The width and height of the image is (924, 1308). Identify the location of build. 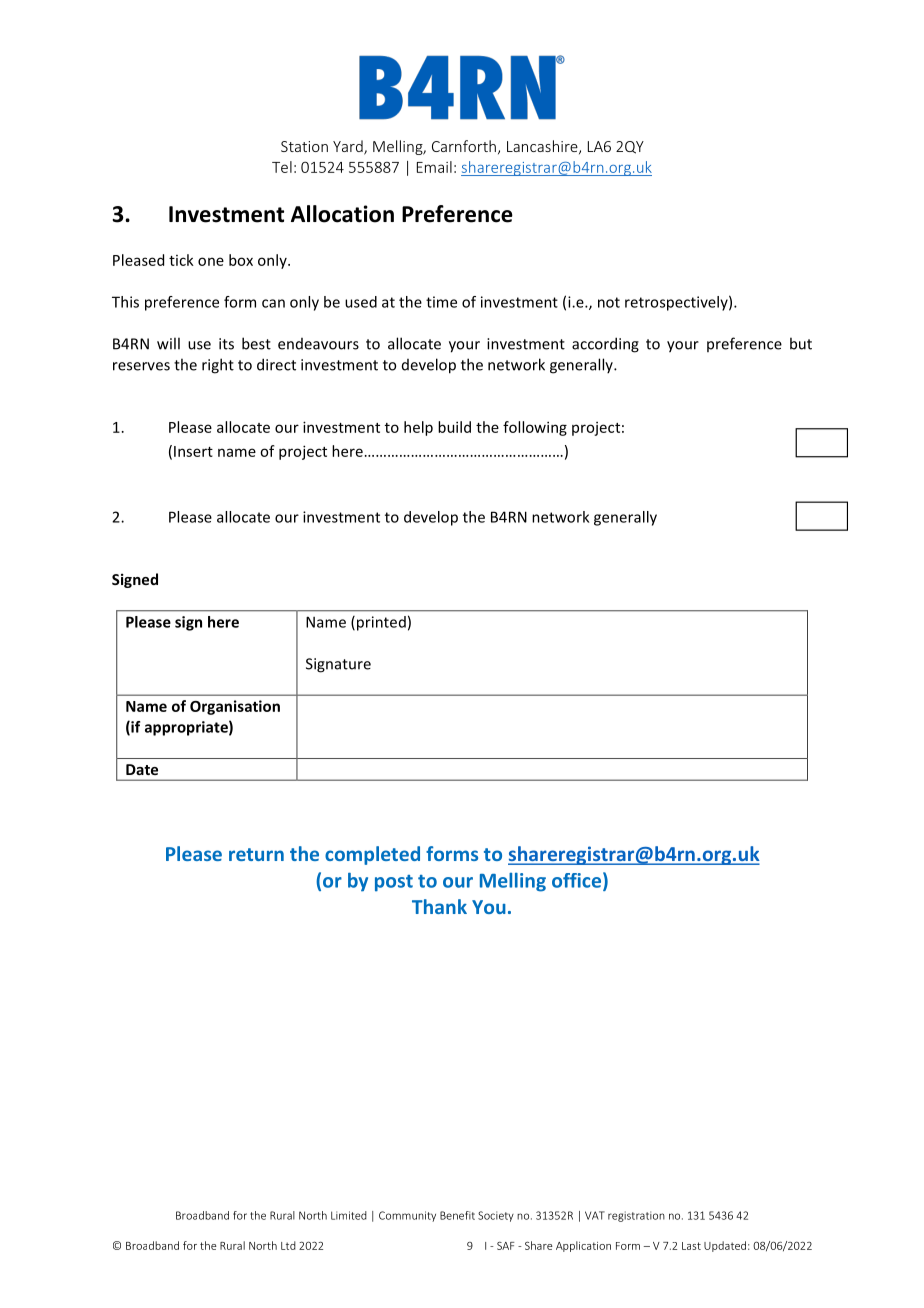
(454, 427).
